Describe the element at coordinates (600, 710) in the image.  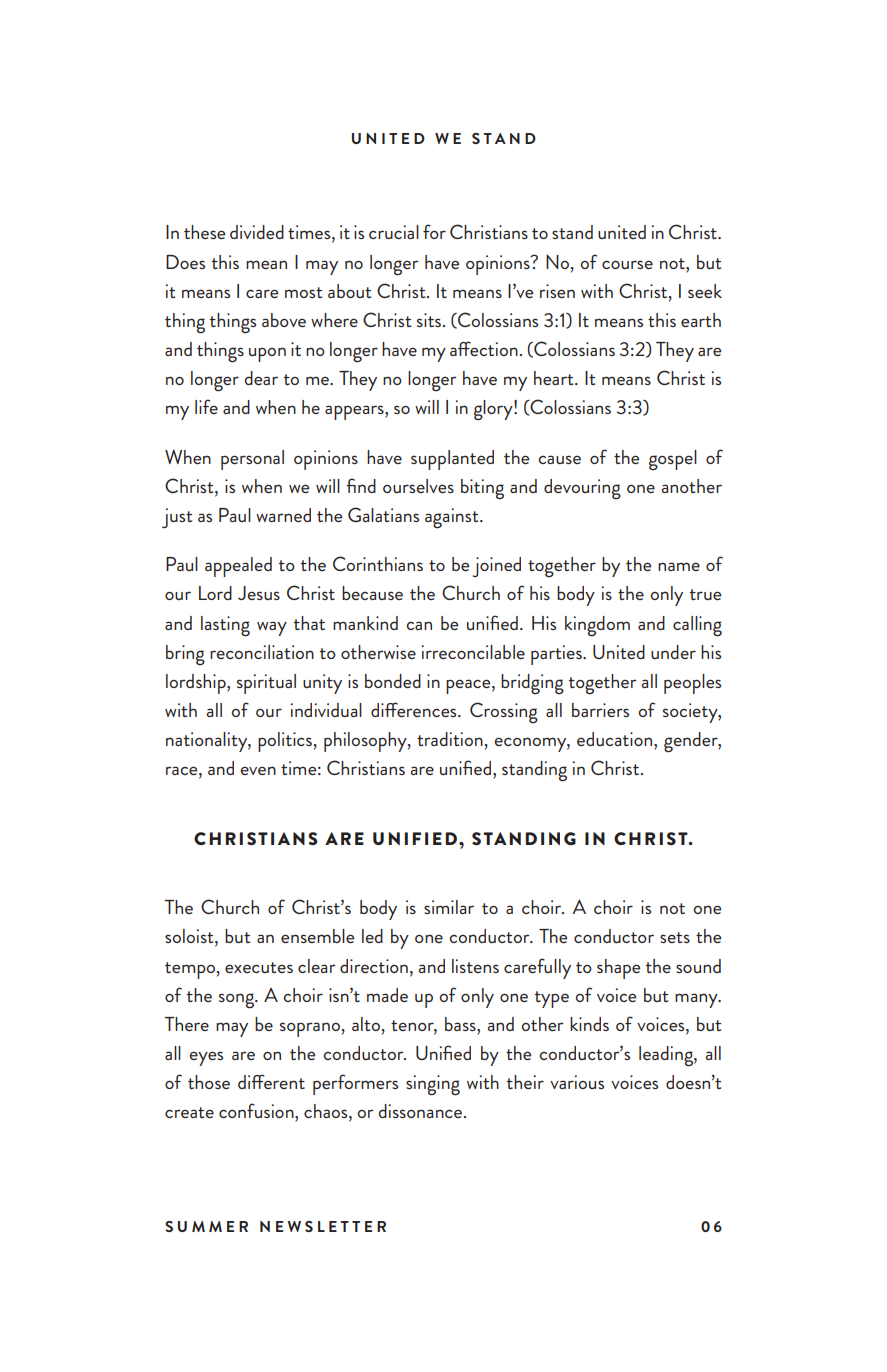
I see `barriers` at that location.
